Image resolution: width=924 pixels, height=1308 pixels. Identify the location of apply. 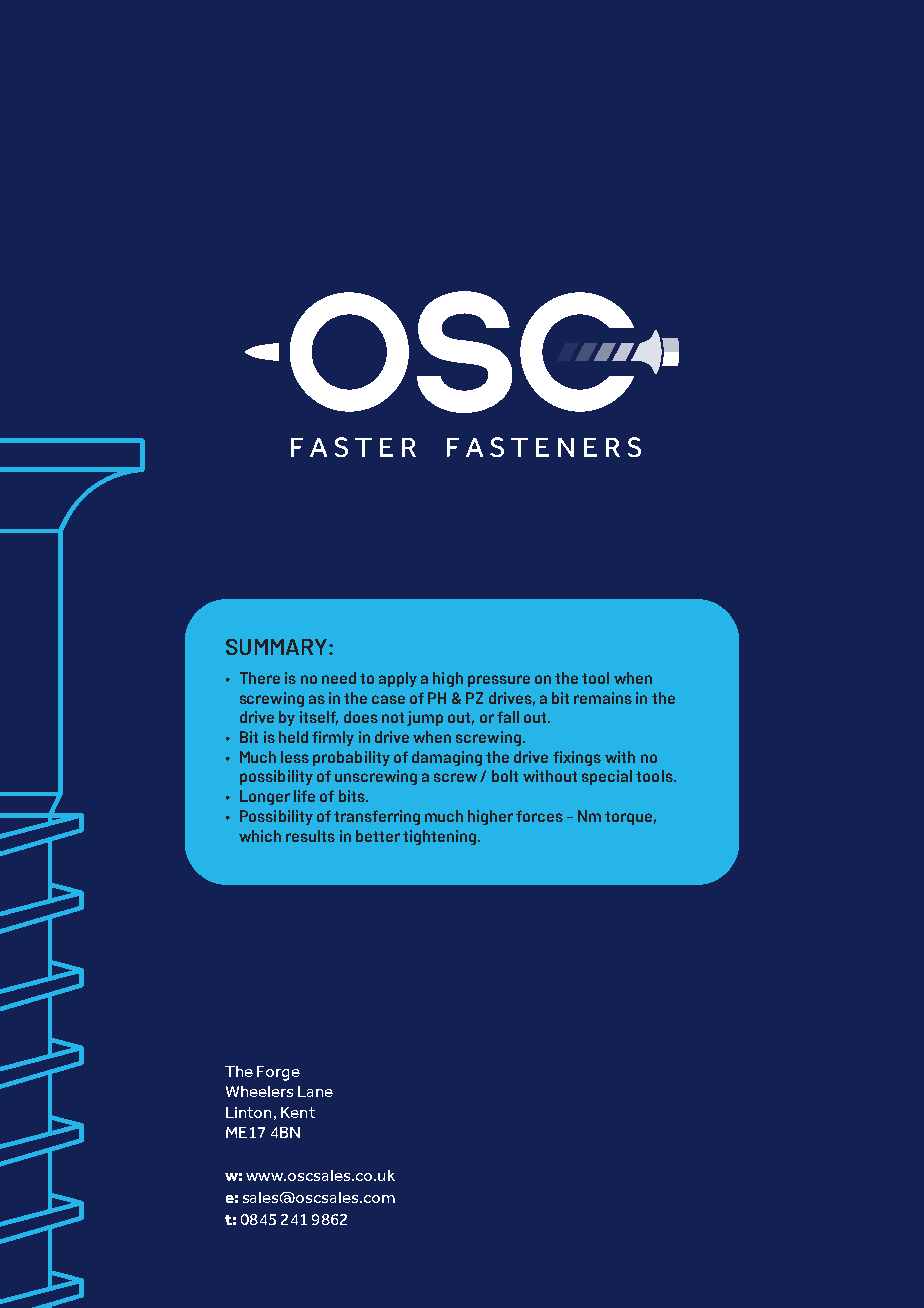
(398, 679).
